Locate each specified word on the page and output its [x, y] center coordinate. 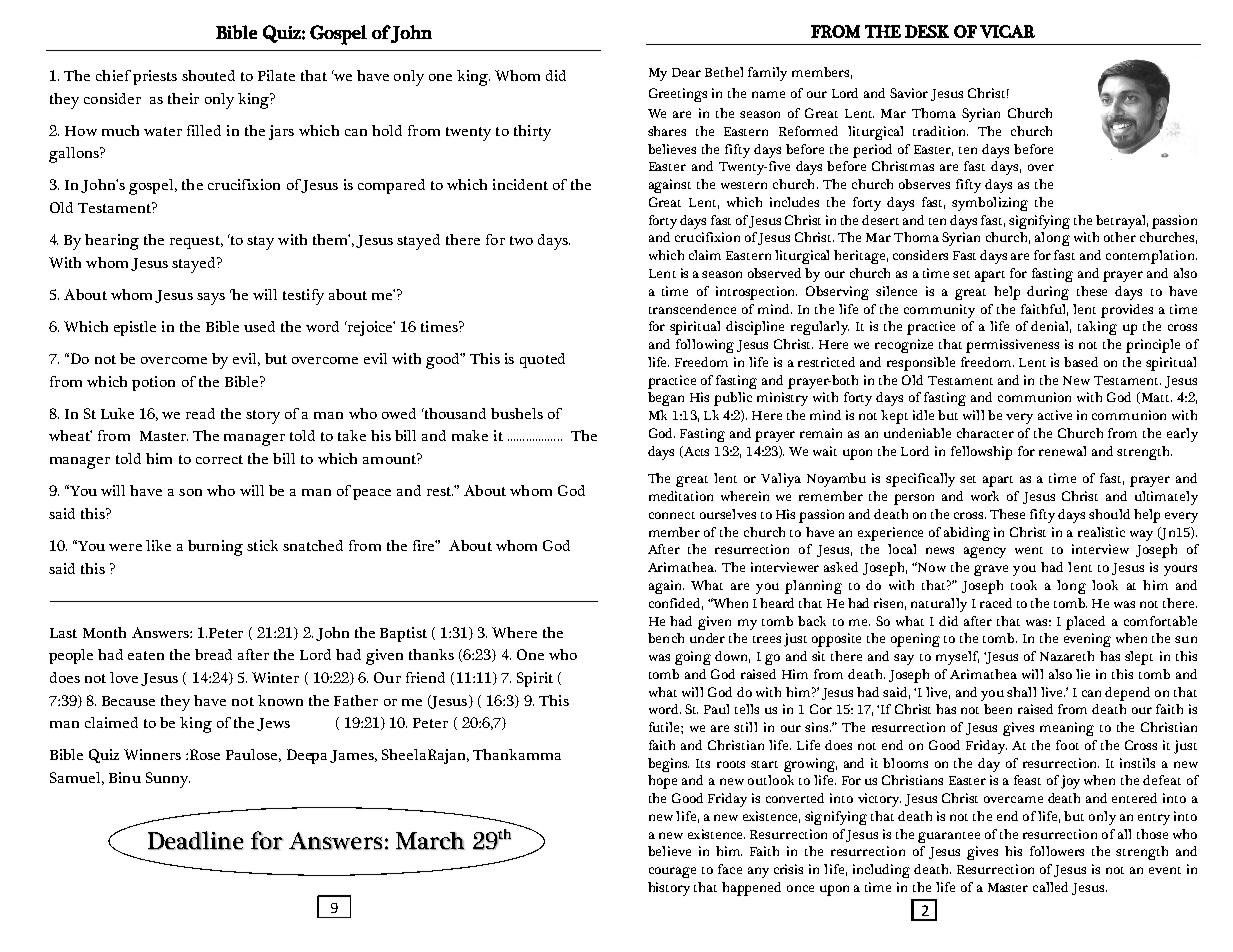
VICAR [1007, 31]
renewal [1062, 451]
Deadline [196, 840]
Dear [686, 72]
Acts [695, 452]
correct [219, 459]
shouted [208, 75]
